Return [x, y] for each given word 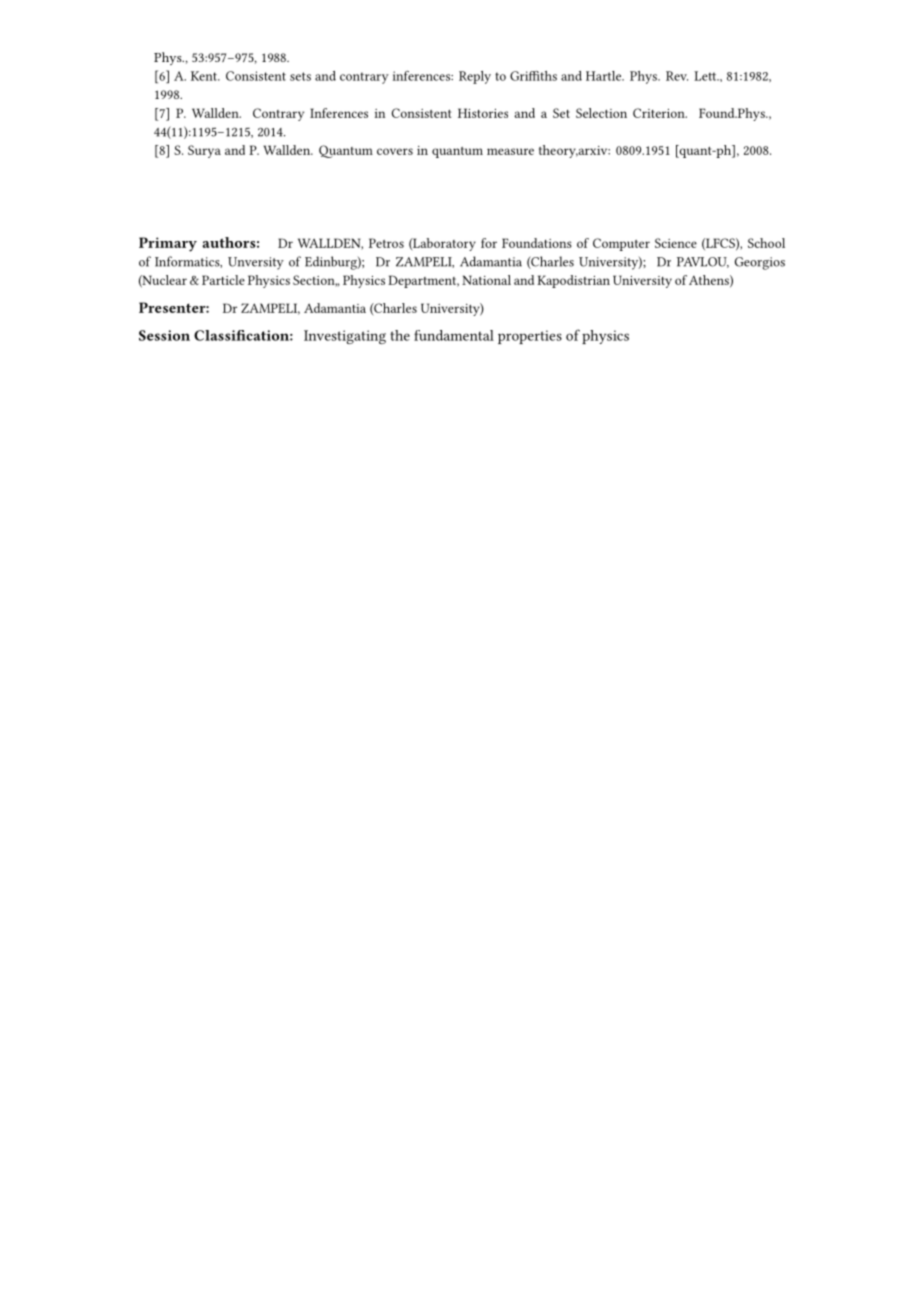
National [486, 280]
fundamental [454, 335]
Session [164, 335]
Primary [168, 244]
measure [510, 151]
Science [676, 243]
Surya [204, 151]
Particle [223, 280]
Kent [205, 76]
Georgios [760, 263]
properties [530, 337]
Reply [475, 77]
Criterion [660, 113]
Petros [386, 243]
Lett [706, 76]
